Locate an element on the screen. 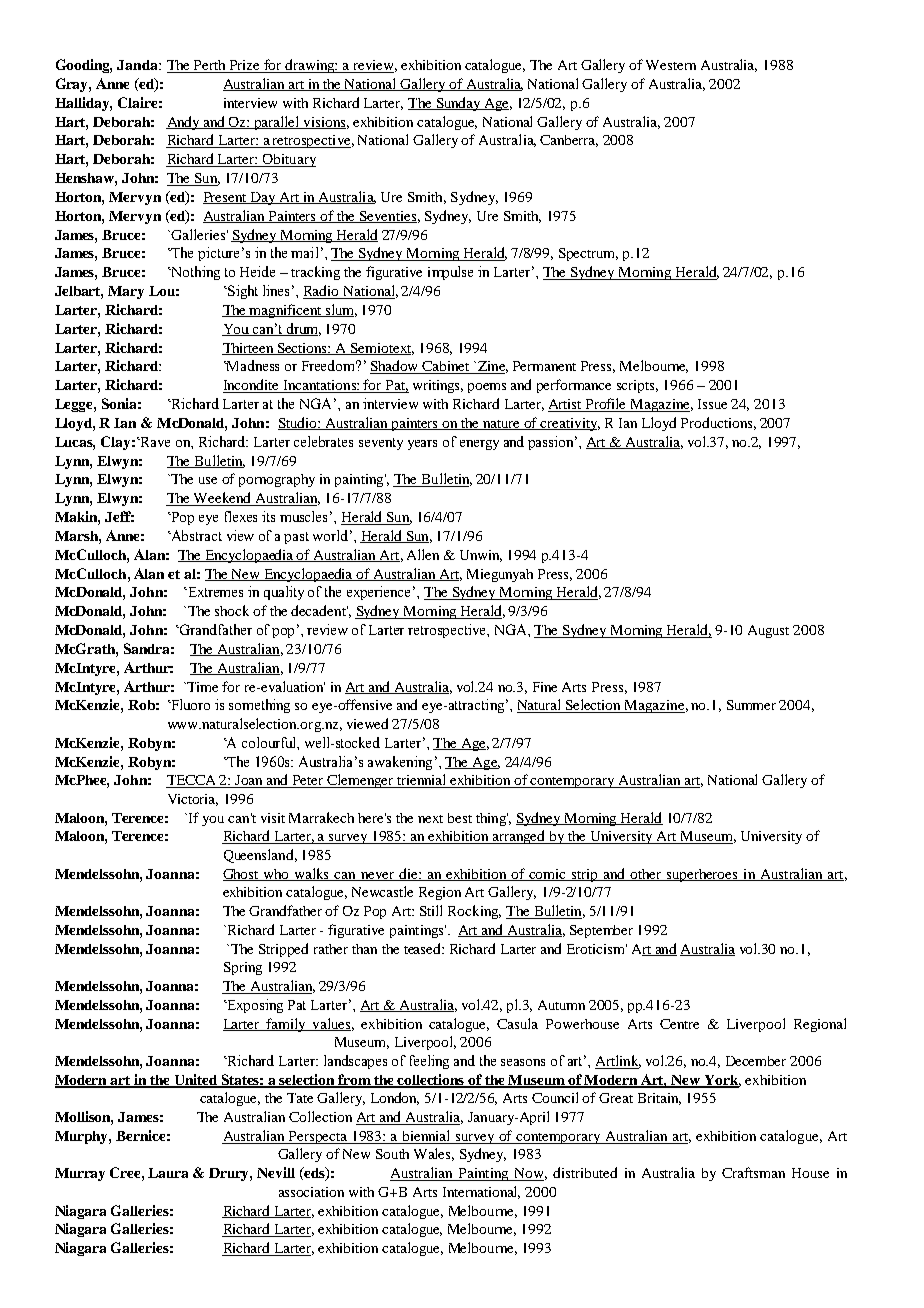 The image size is (924, 1308). Western is located at coordinates (671, 65).
